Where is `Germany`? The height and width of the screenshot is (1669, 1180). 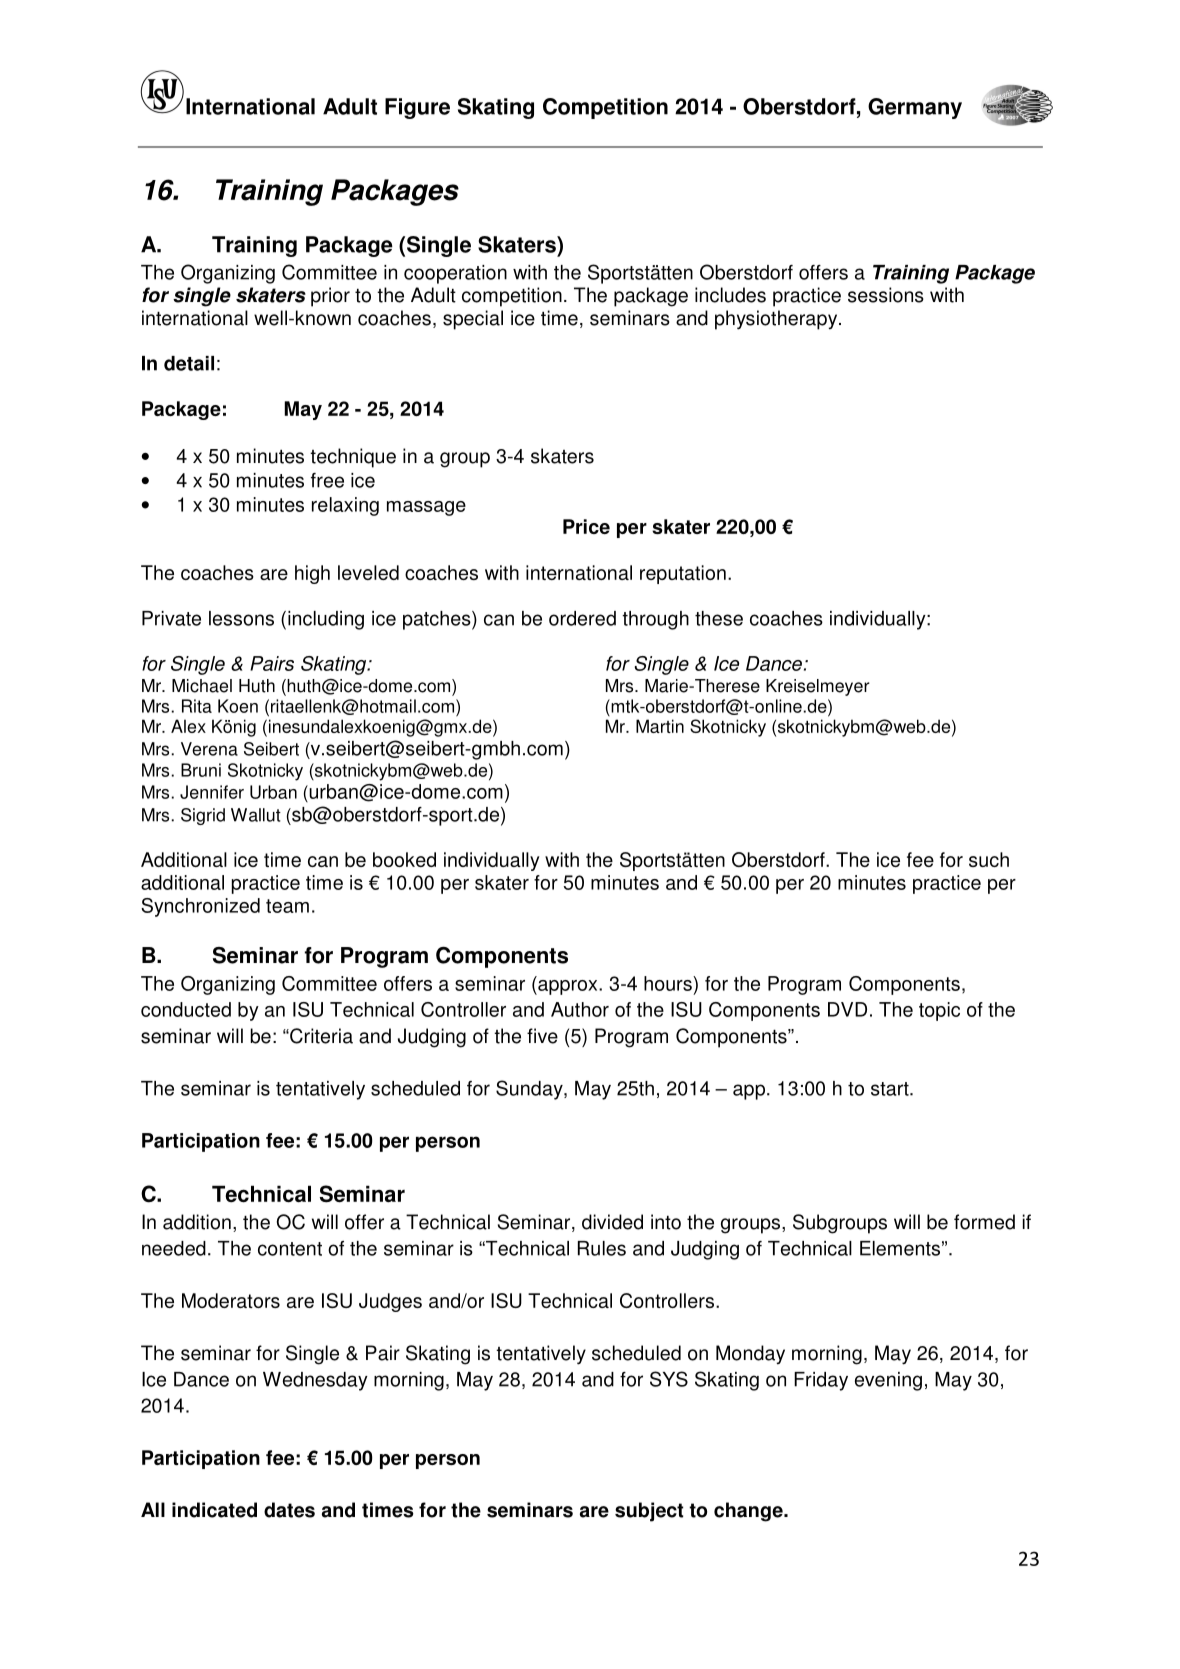
Germany is located at coordinates (915, 108).
